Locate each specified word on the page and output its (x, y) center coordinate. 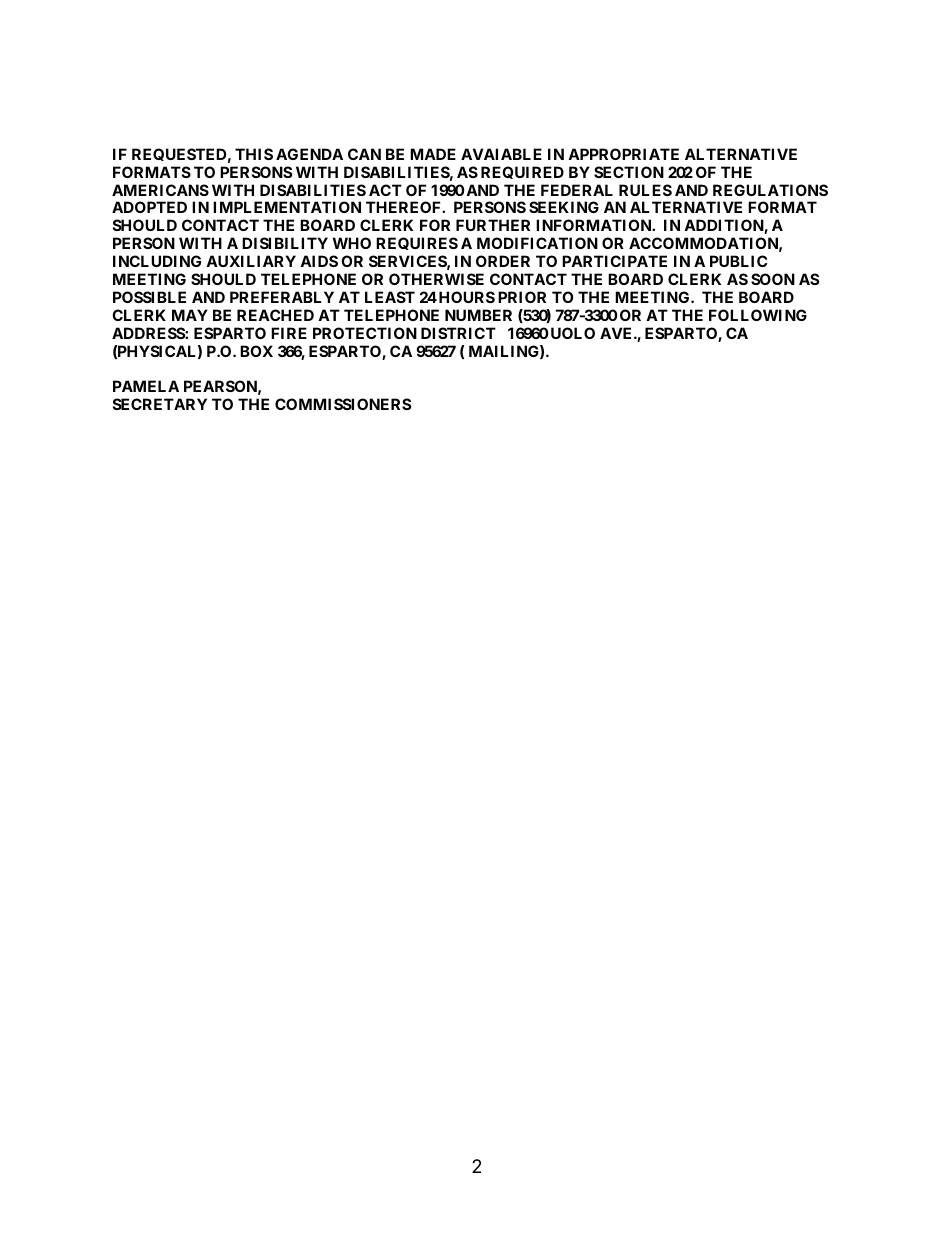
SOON (773, 279)
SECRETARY (160, 404)
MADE (433, 154)
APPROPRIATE (623, 154)
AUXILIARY (251, 261)
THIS (254, 154)
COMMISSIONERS (343, 404)
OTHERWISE (436, 279)
